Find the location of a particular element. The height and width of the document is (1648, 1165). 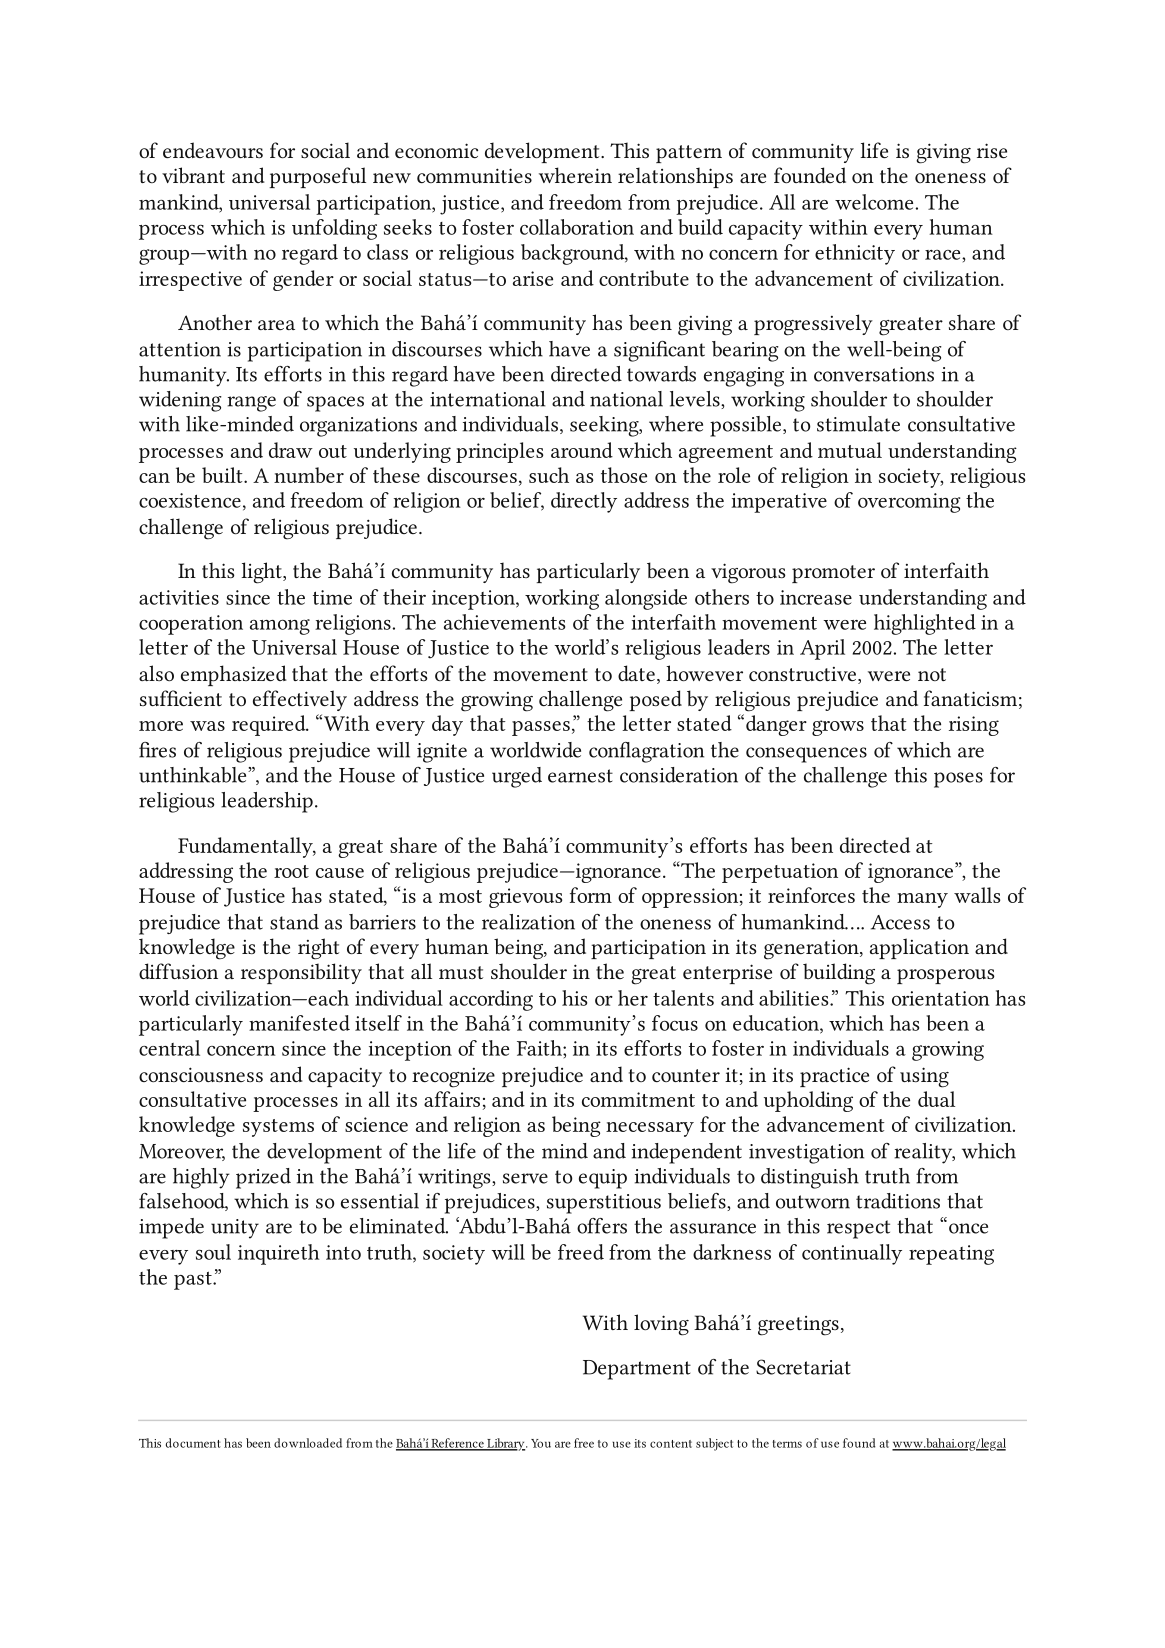

commitment is located at coordinates (638, 1099).
